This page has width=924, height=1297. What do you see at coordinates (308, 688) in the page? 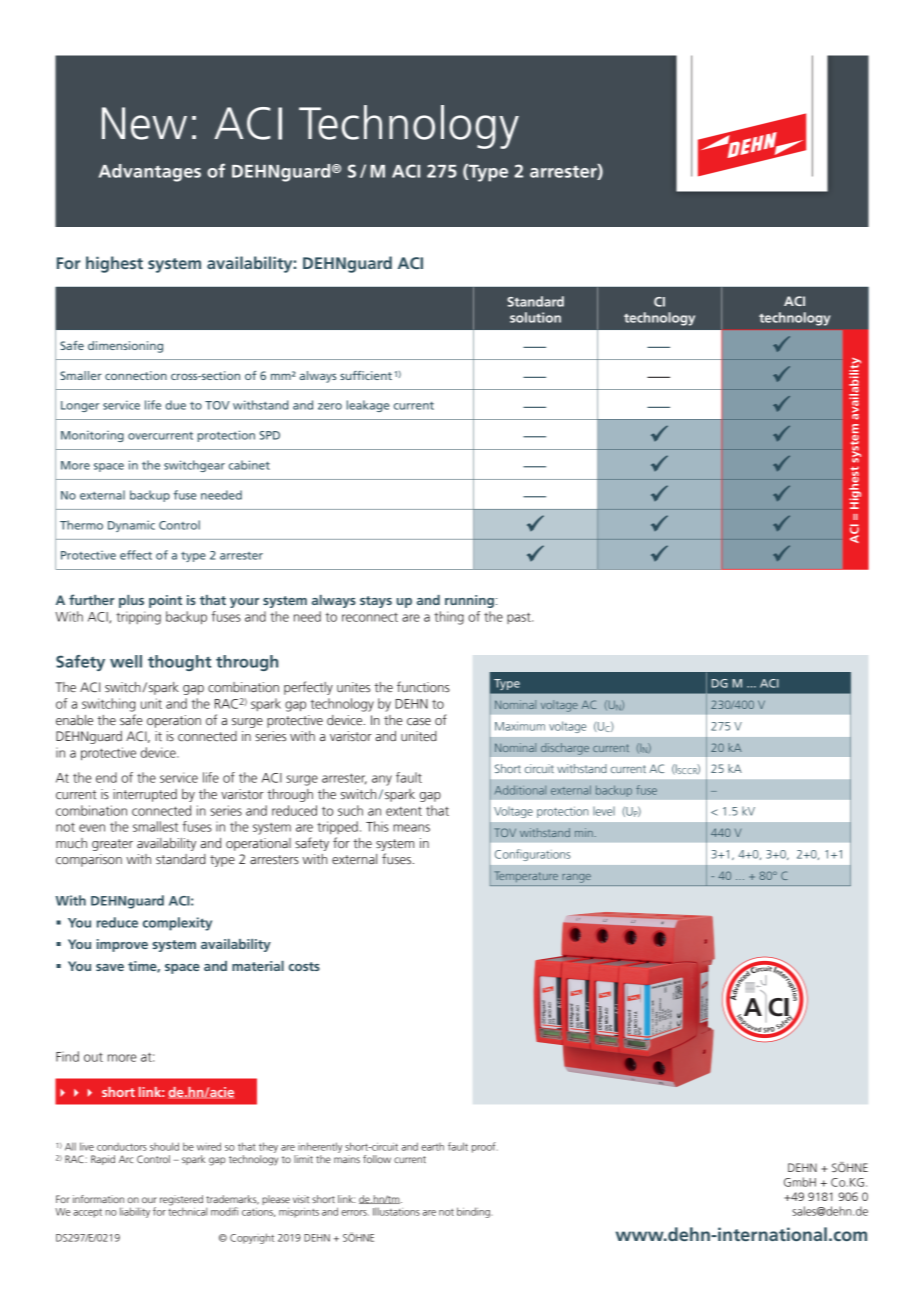
I see `perfectly` at bounding box center [308, 688].
